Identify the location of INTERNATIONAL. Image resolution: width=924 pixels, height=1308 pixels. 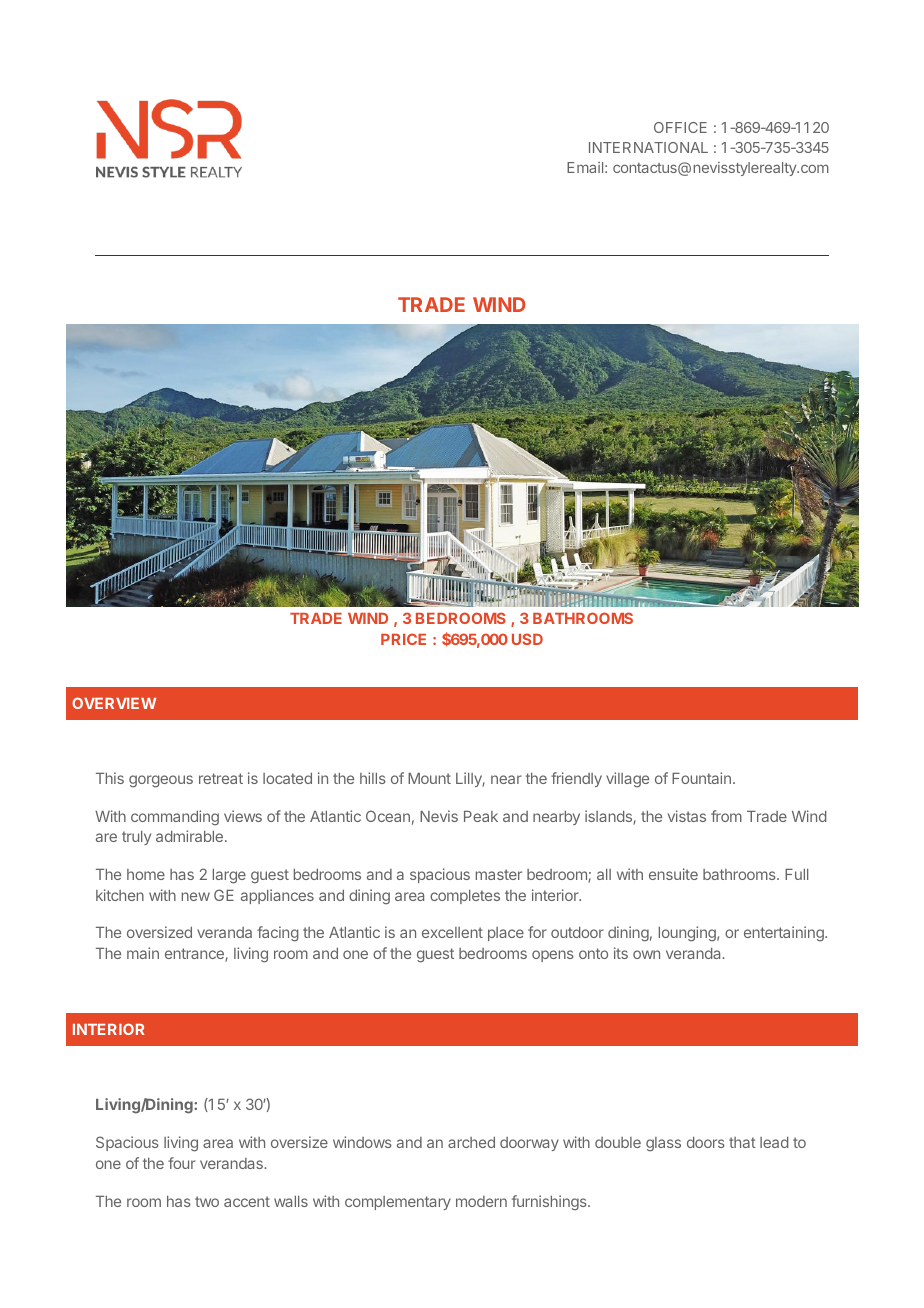
(648, 147).
